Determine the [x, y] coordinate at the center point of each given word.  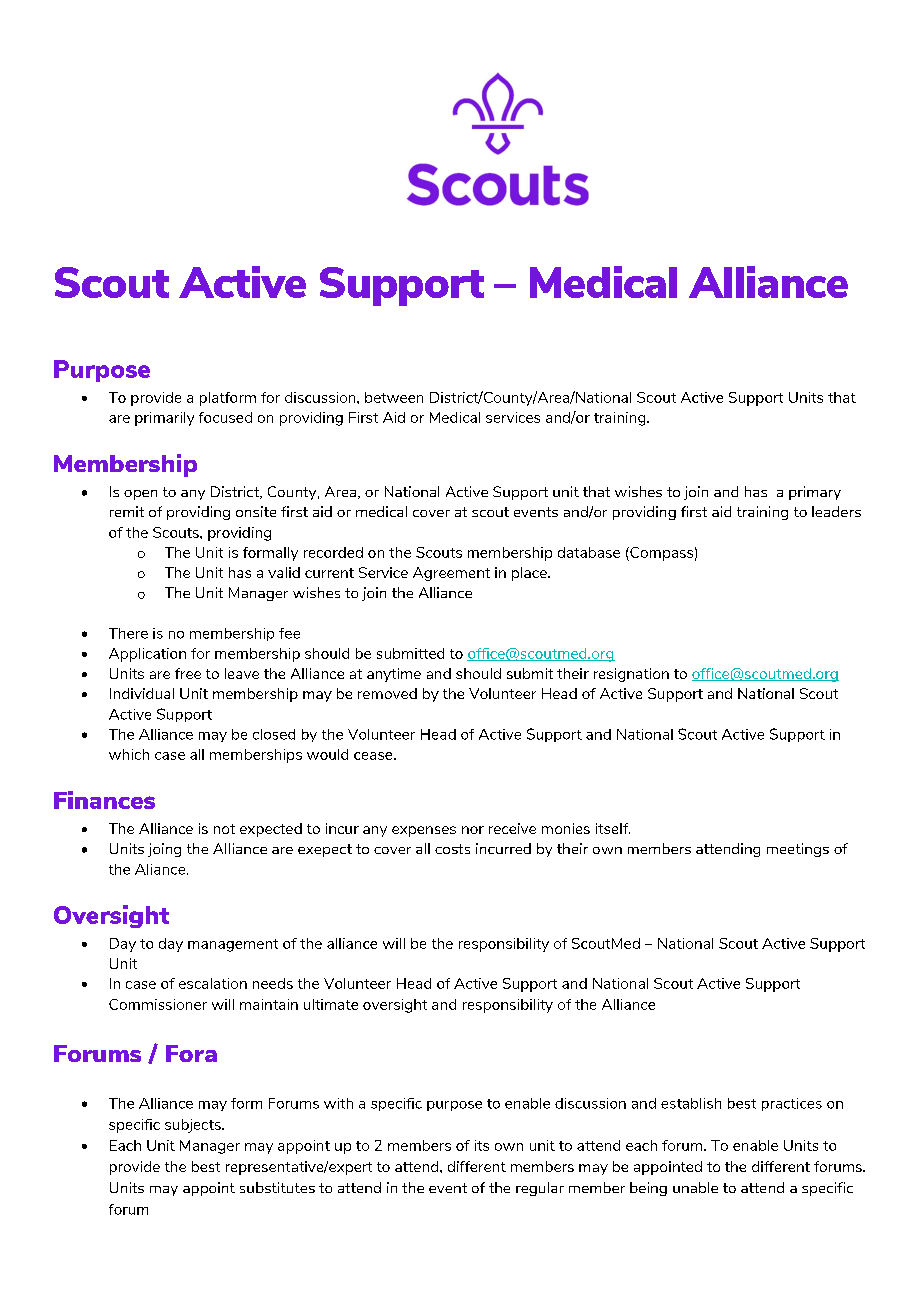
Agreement [451, 574]
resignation [631, 675]
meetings [798, 850]
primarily [164, 419]
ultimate [331, 1004]
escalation [213, 983]
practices [792, 1104]
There [128, 633]
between [394, 397]
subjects [194, 1126]
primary [815, 493]
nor [473, 830]
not [224, 829]
